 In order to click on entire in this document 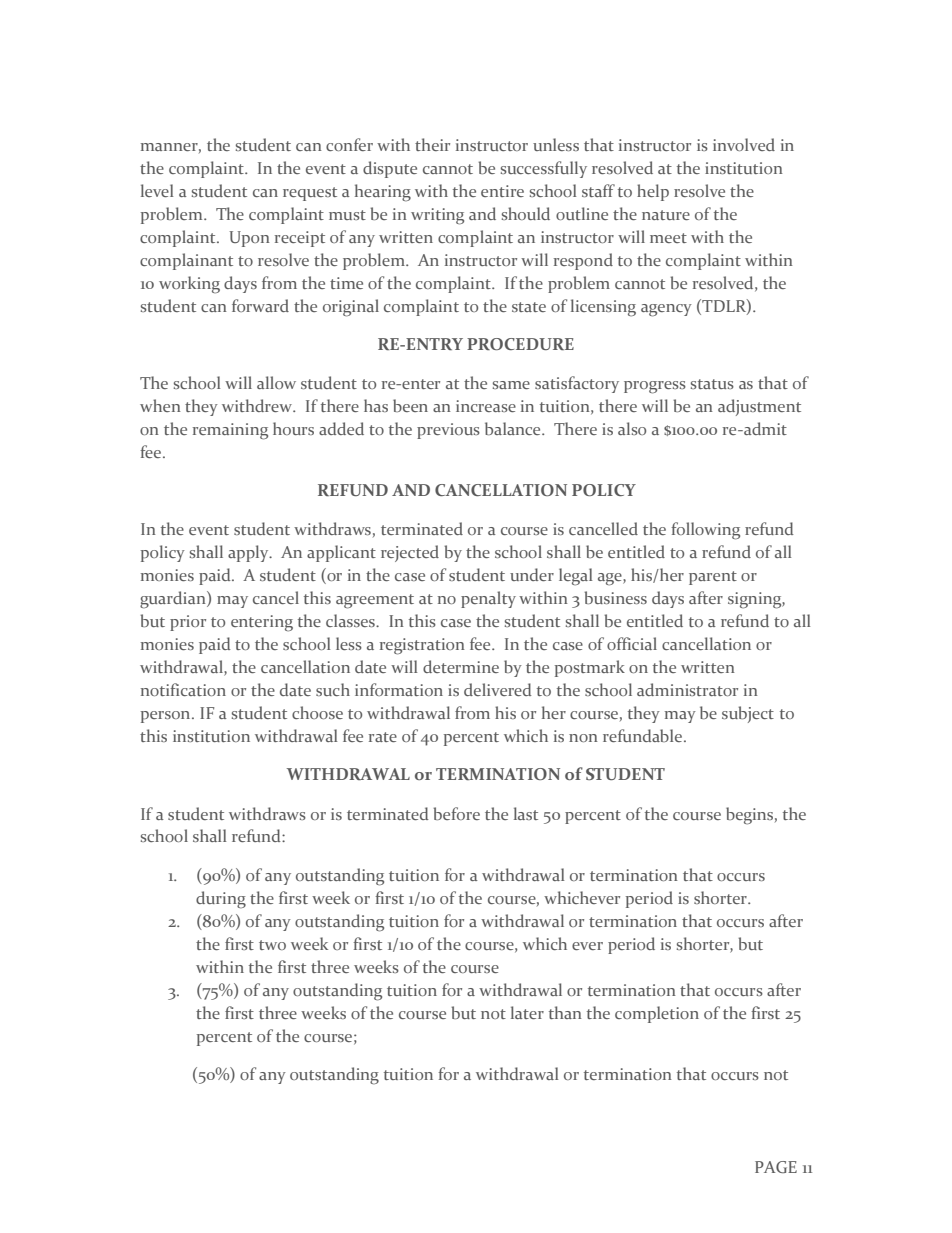, I will do `click(502, 191)`.
